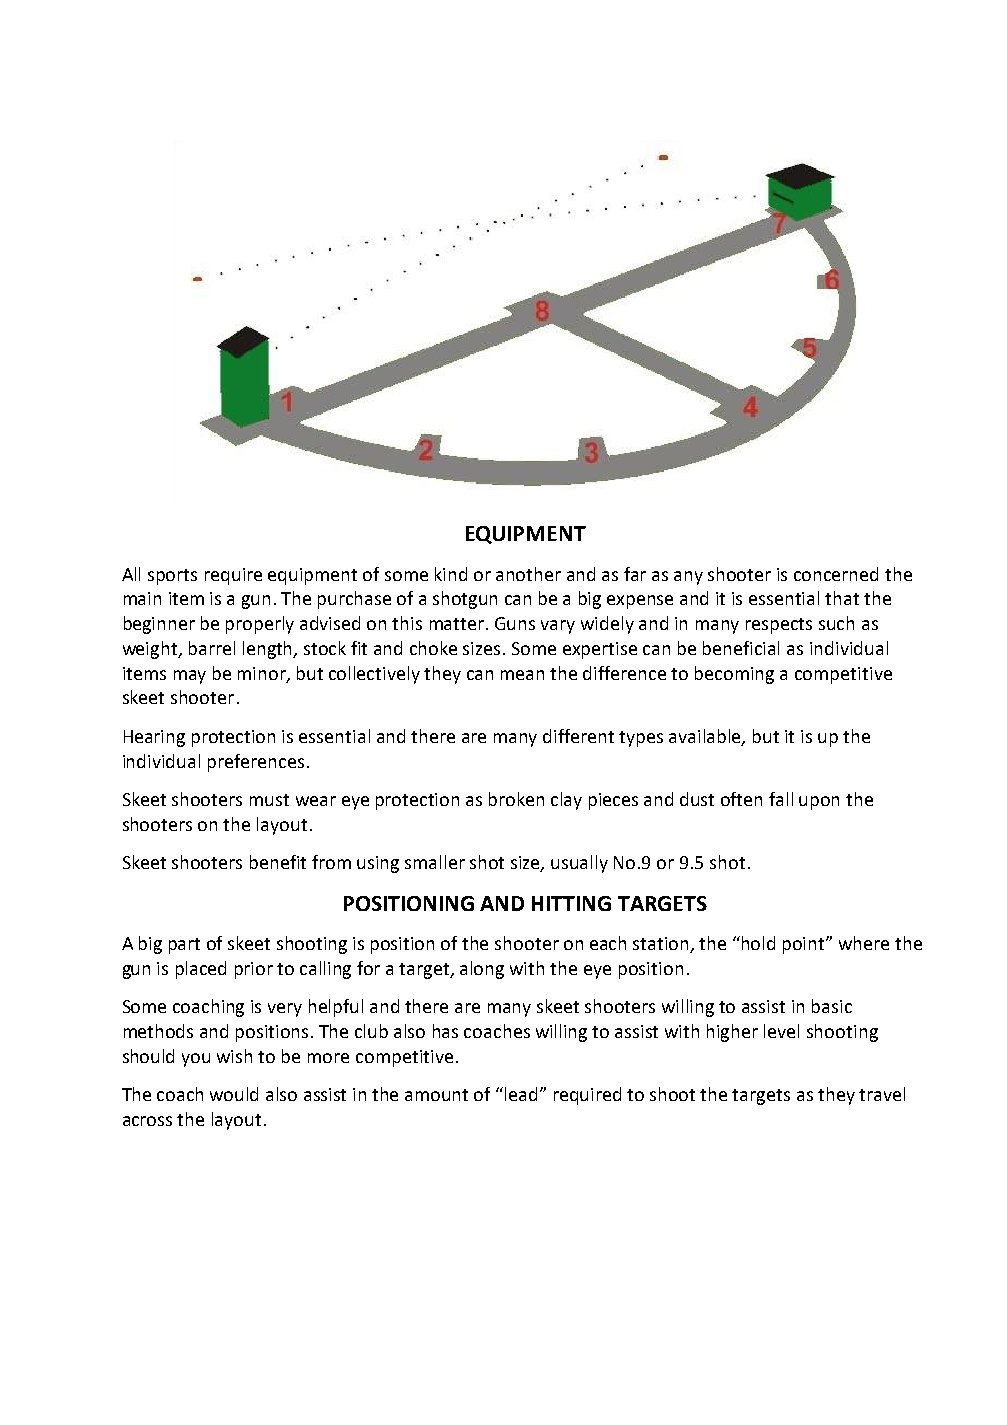 This screenshot has width=1007, height=1425. What do you see at coordinates (528, 574) in the screenshot?
I see `another` at bounding box center [528, 574].
